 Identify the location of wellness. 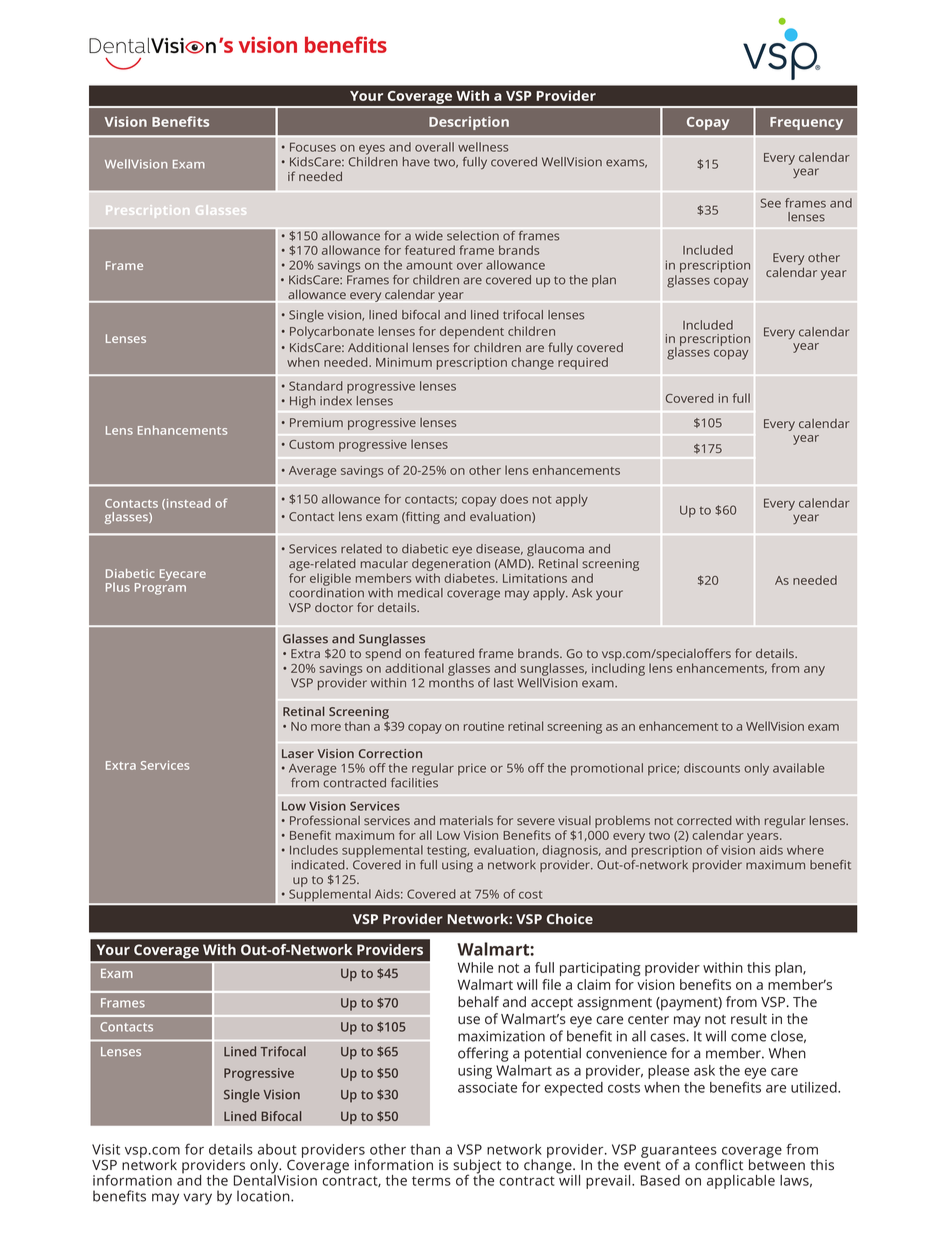
(483, 147).
